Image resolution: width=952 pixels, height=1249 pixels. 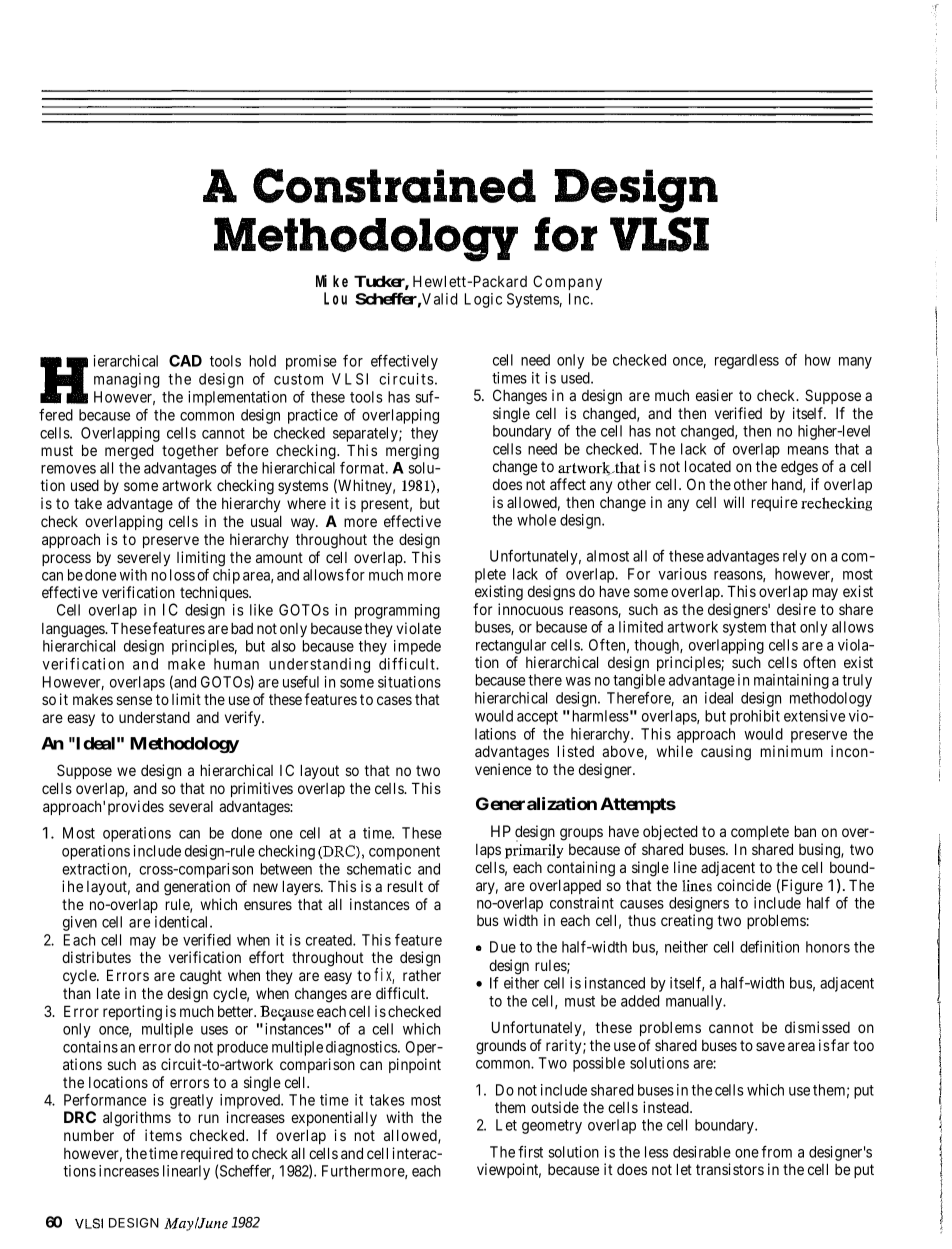 What do you see at coordinates (755, 717) in the page?
I see `prohibit` at bounding box center [755, 717].
